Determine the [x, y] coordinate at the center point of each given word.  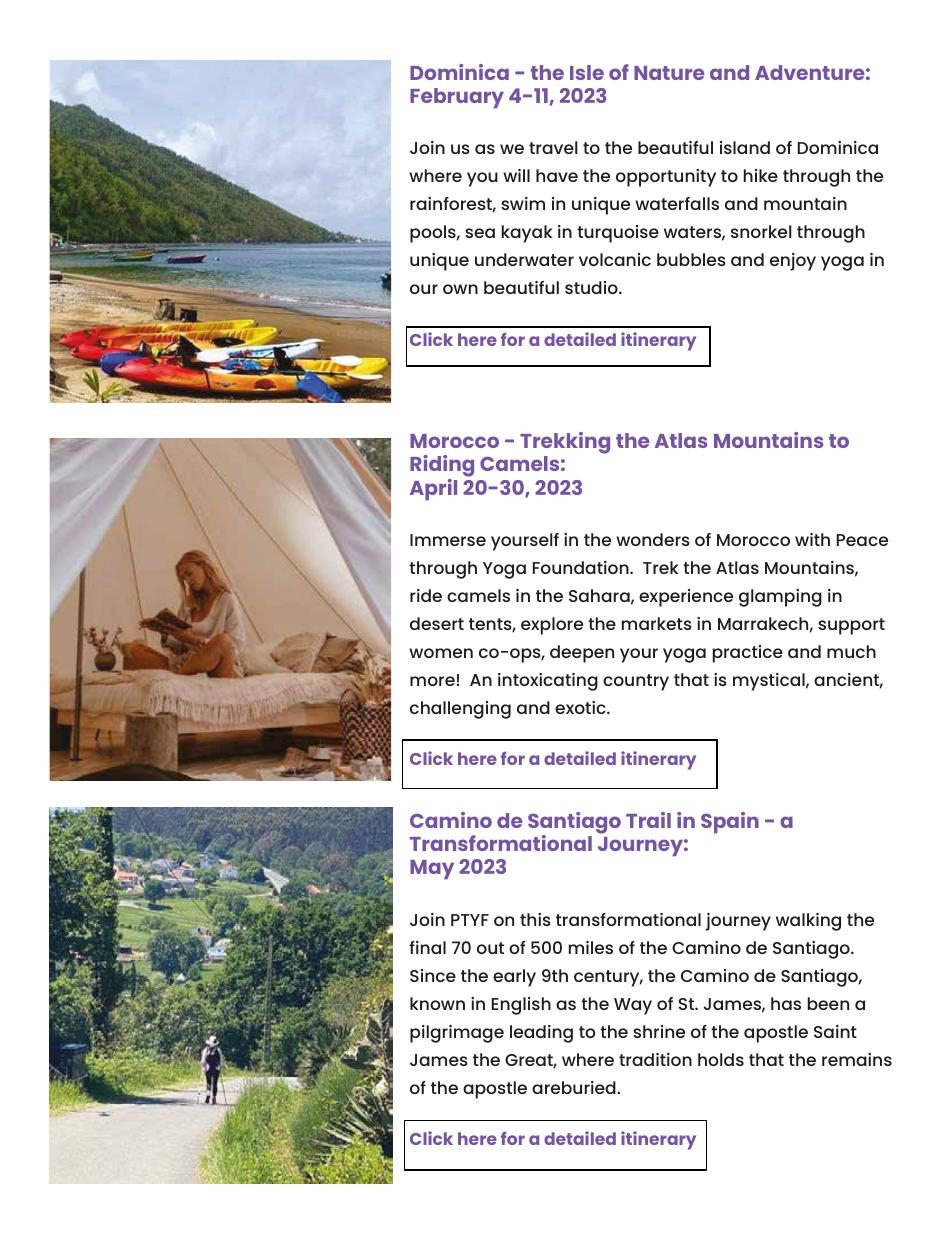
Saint [835, 1031]
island [745, 147]
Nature [669, 73]
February [457, 98]
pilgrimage [457, 1034]
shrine [659, 1031]
